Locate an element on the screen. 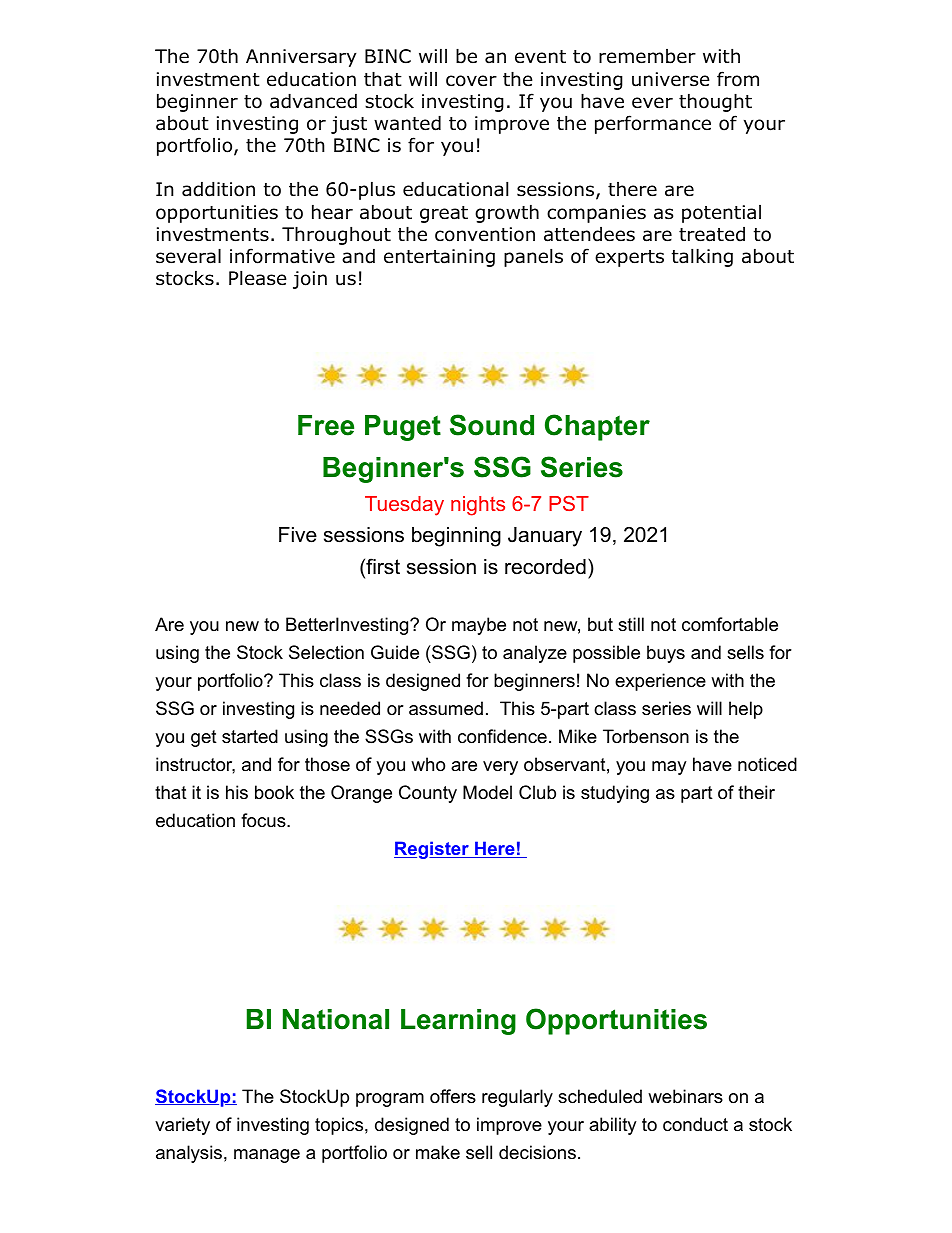 This screenshot has width=952, height=1233. Anniversary is located at coordinates (301, 58).
